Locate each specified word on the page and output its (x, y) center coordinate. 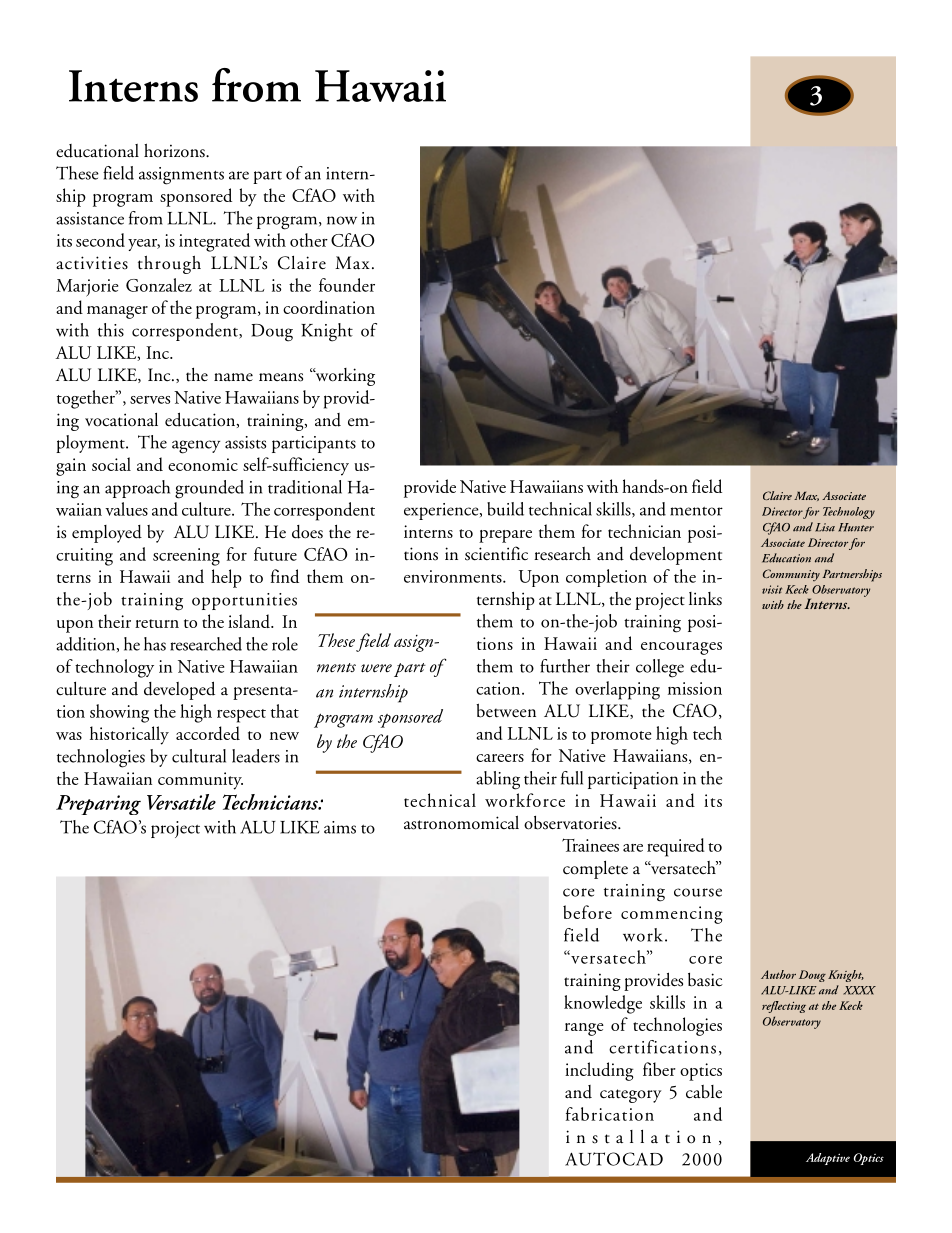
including (599, 1071)
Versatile (181, 802)
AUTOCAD (614, 1159)
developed (179, 690)
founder (347, 285)
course (698, 892)
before (587, 912)
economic (203, 464)
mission (695, 688)
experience (442, 511)
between (506, 710)
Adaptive (828, 1159)
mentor (696, 511)
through (169, 264)
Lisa (825, 527)
